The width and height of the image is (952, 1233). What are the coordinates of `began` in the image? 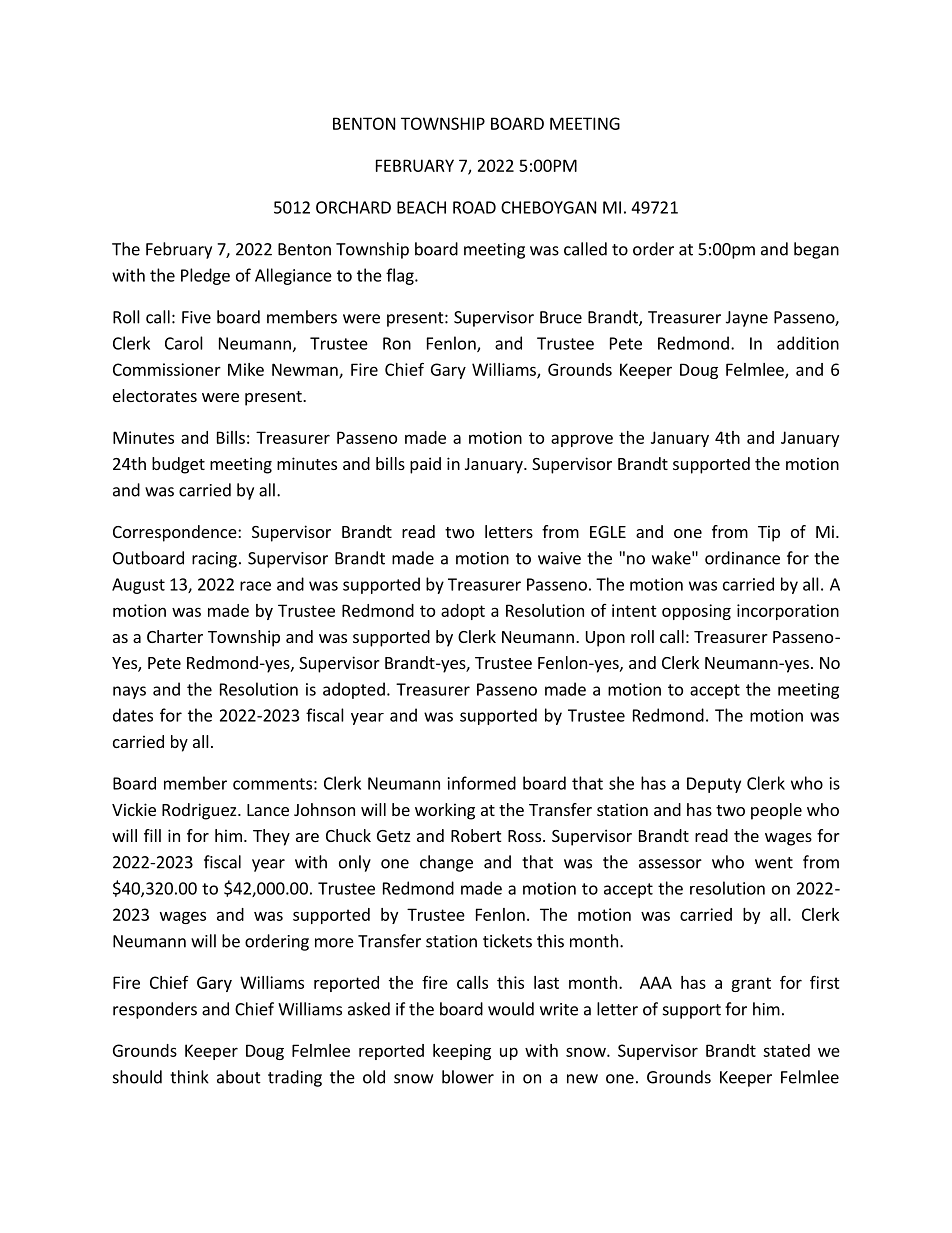 It's located at (816, 250).
